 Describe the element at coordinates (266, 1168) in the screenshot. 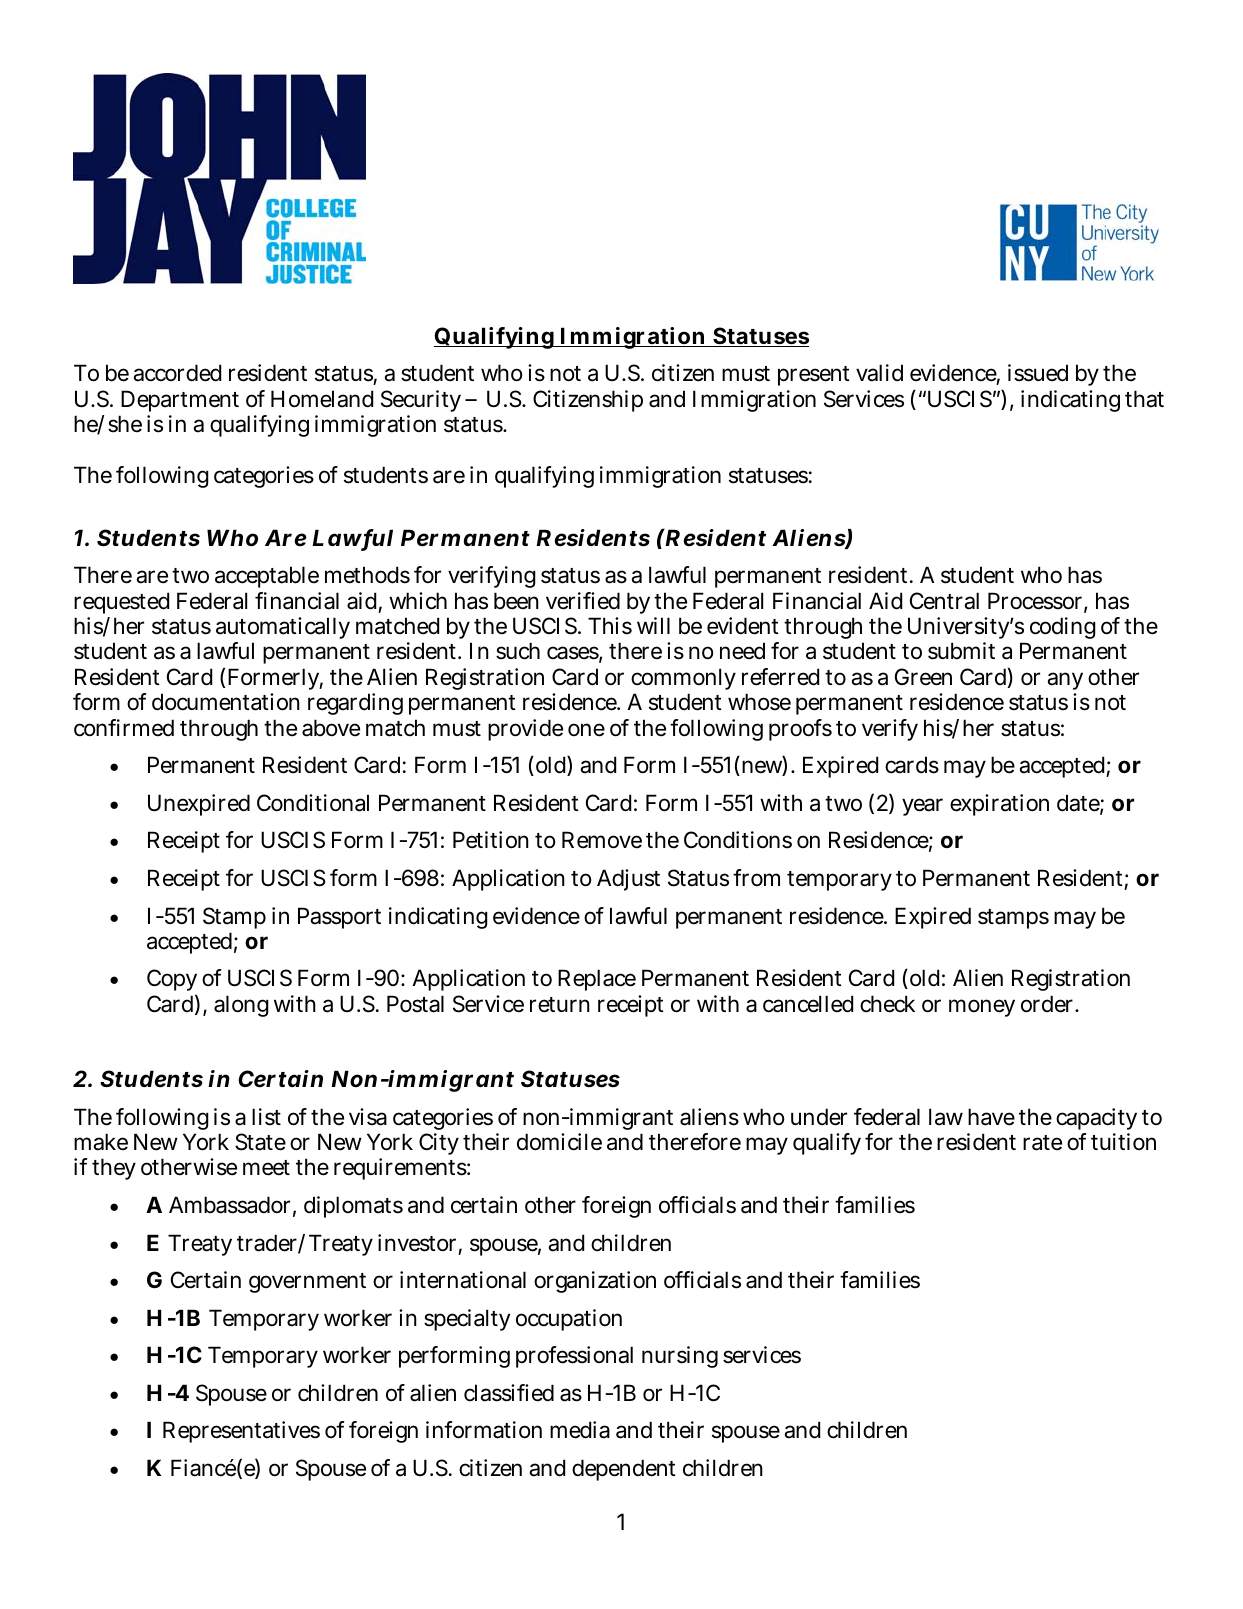

I see `meet` at that location.
